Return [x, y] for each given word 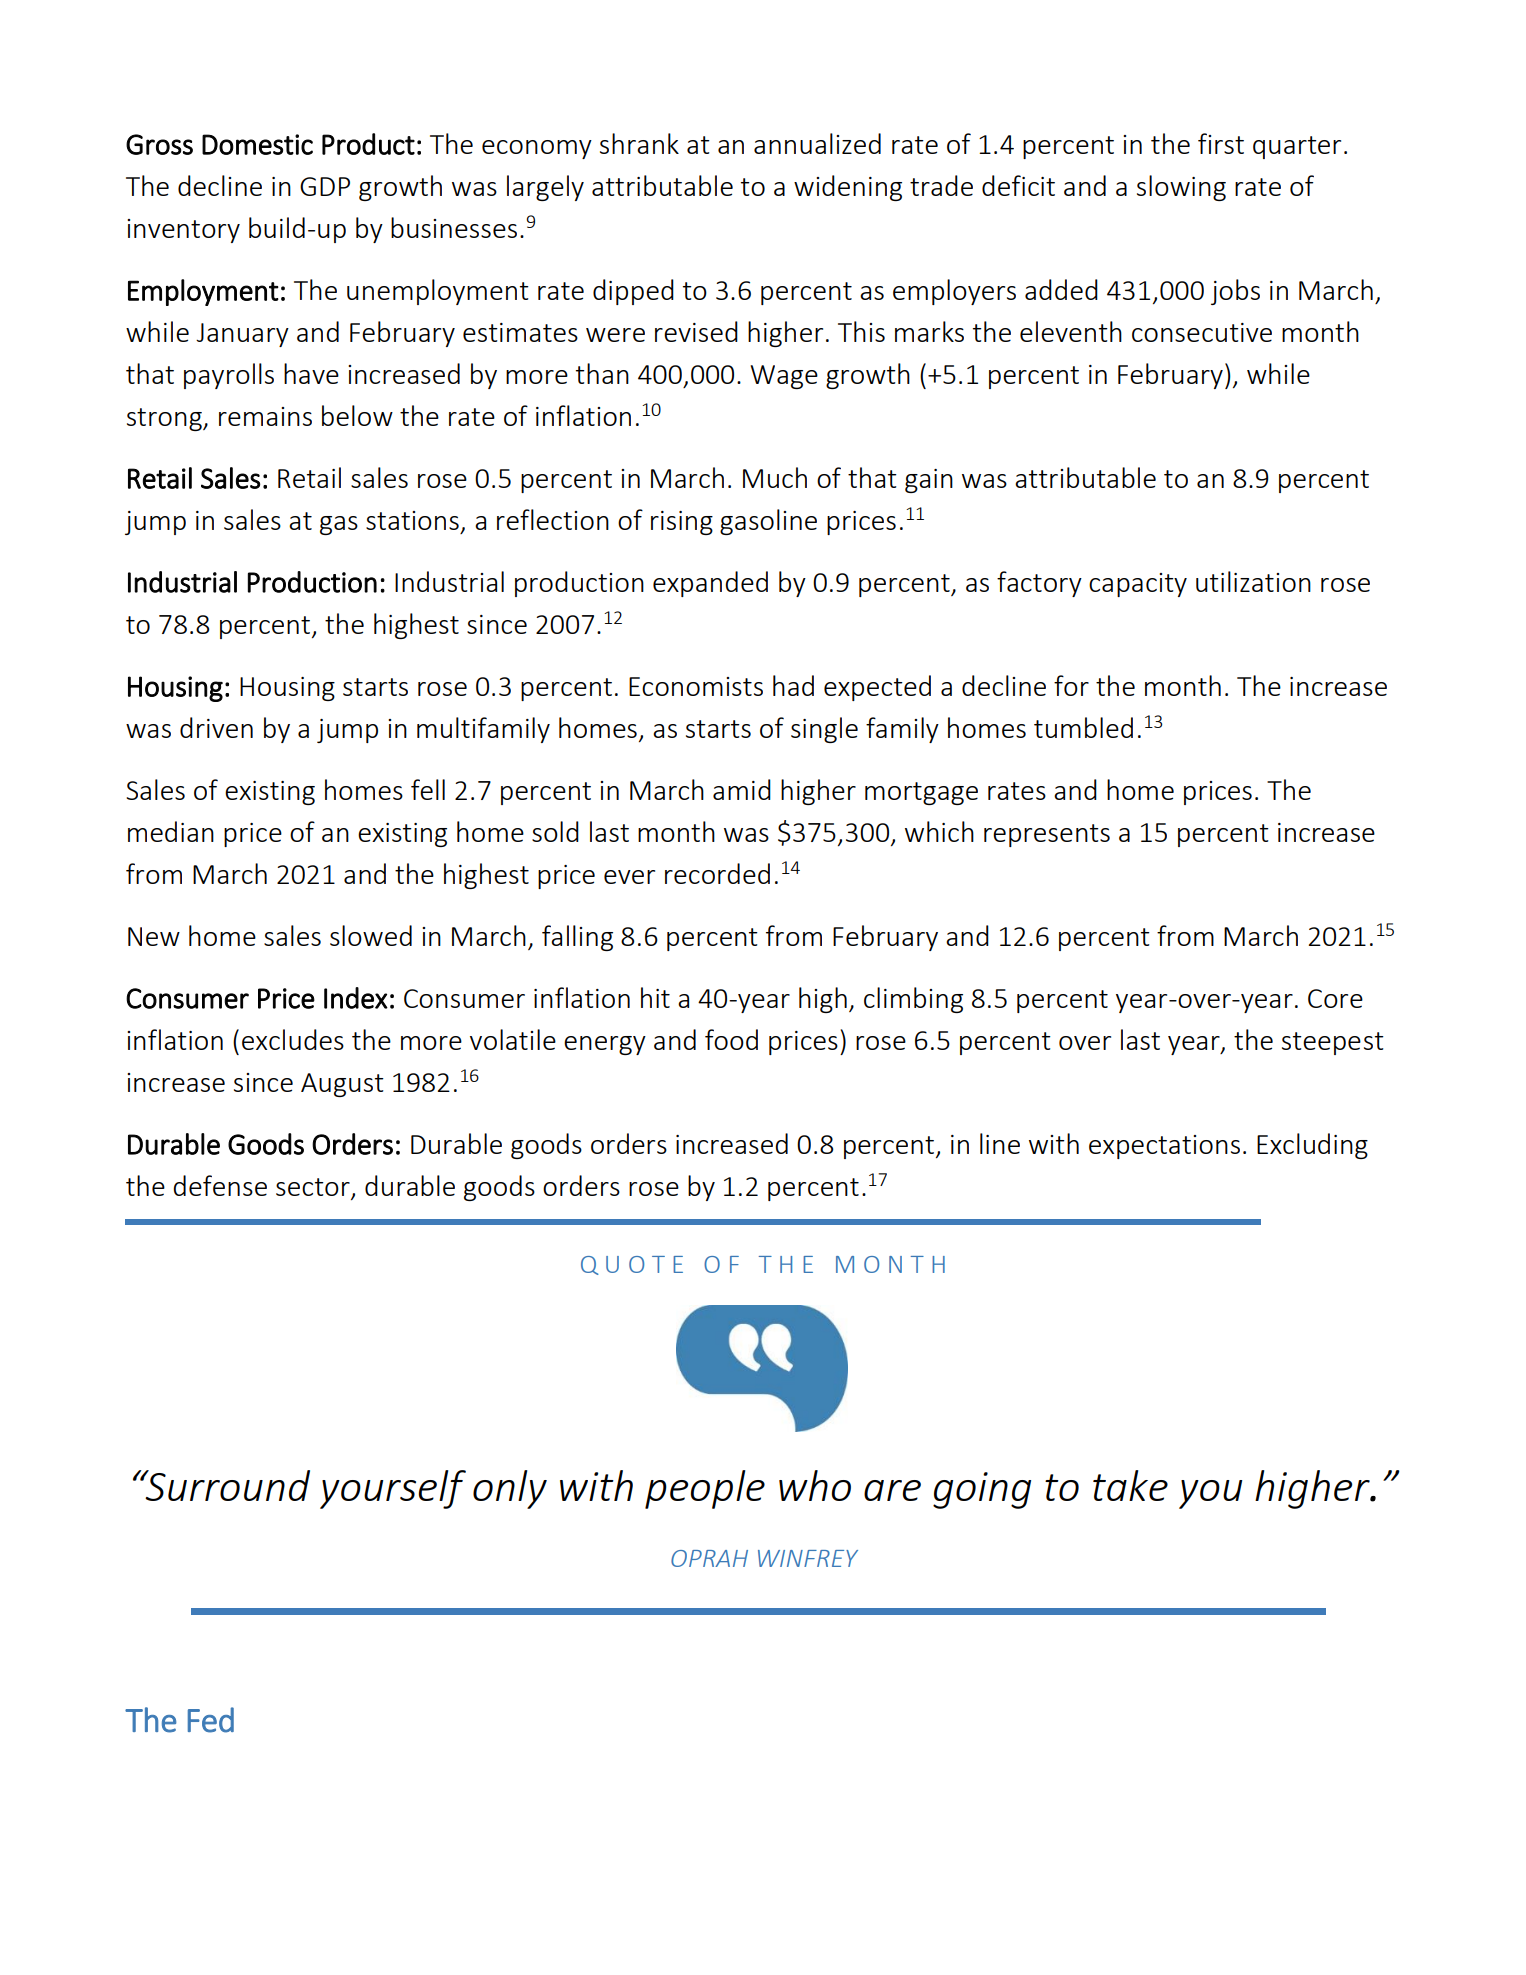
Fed [211, 1720]
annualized [817, 143]
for [1071, 685]
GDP [325, 186]
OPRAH [709, 1558]
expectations [1164, 1147]
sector [314, 1188]
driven [216, 727]
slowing [1181, 188]
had [793, 685]
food [731, 1039]
